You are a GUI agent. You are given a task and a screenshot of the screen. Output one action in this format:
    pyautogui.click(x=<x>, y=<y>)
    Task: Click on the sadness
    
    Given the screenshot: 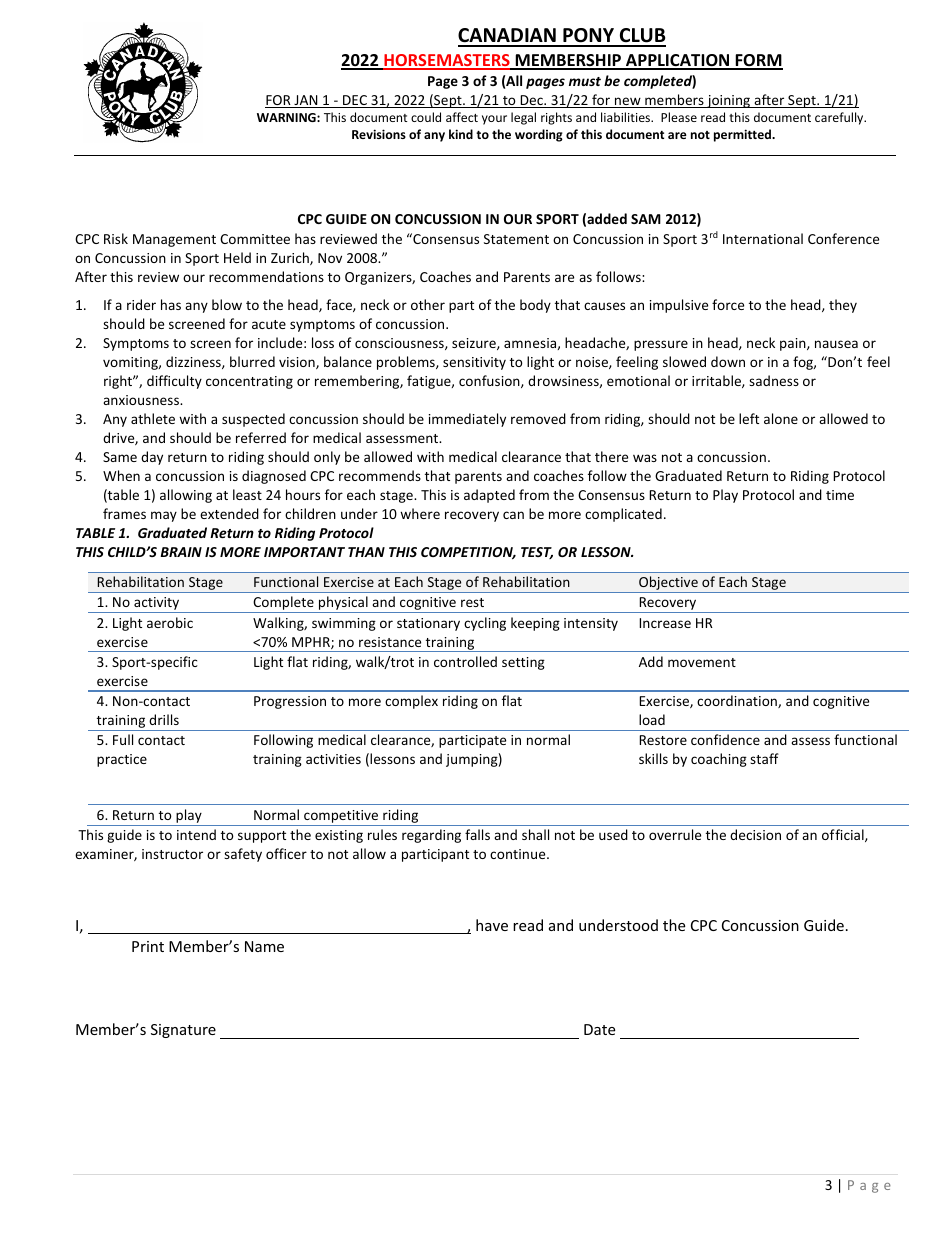 What is the action you would take?
    pyautogui.click(x=774, y=380)
